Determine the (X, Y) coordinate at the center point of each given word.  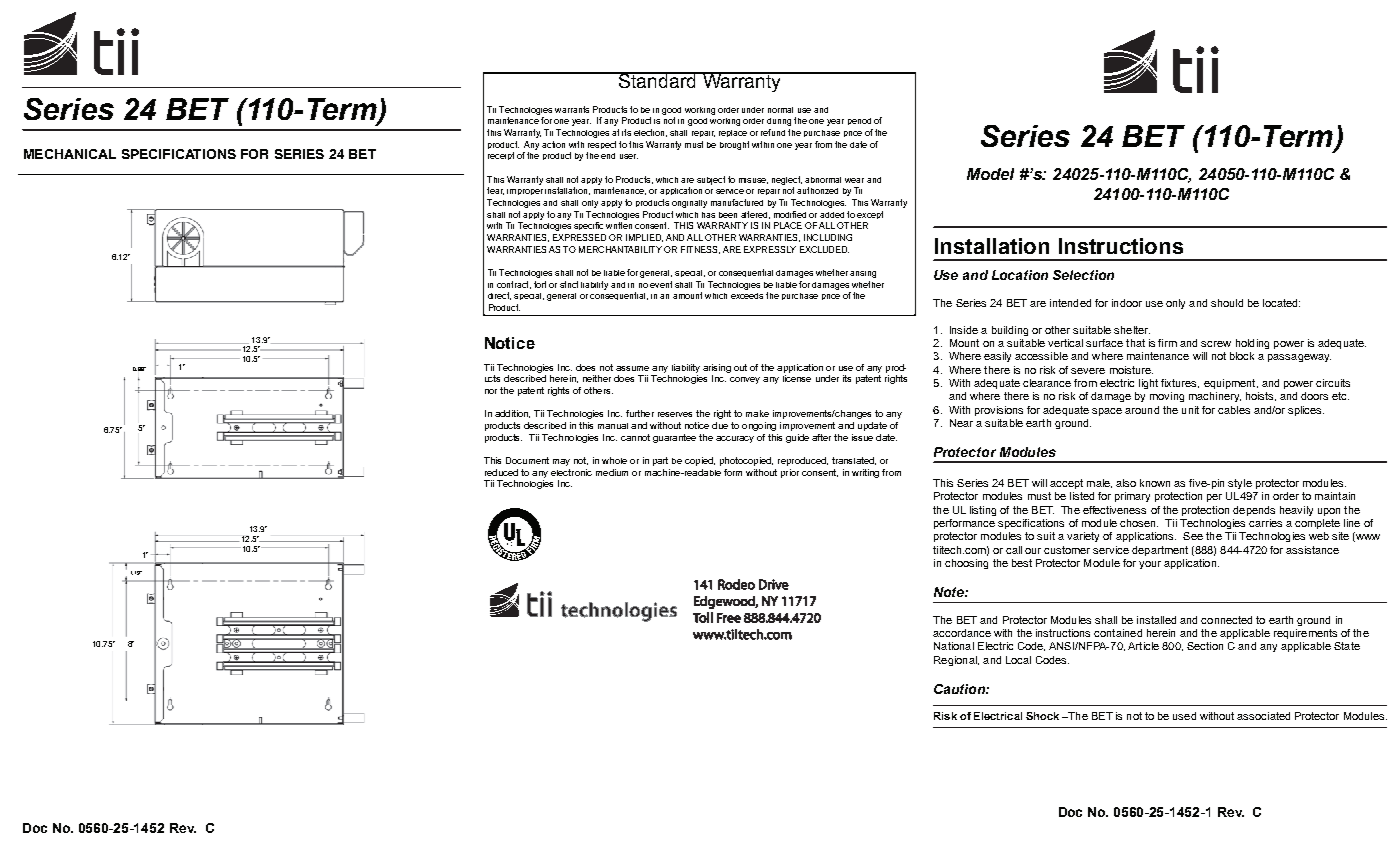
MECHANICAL (70, 154)
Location (1020, 275)
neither (597, 378)
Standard (657, 80)
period (859, 121)
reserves (675, 414)
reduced (501, 472)
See (1193, 536)
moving (1167, 397)
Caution (960, 689)
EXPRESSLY (770, 249)
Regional (956, 661)
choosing (966, 564)
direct (499, 296)
